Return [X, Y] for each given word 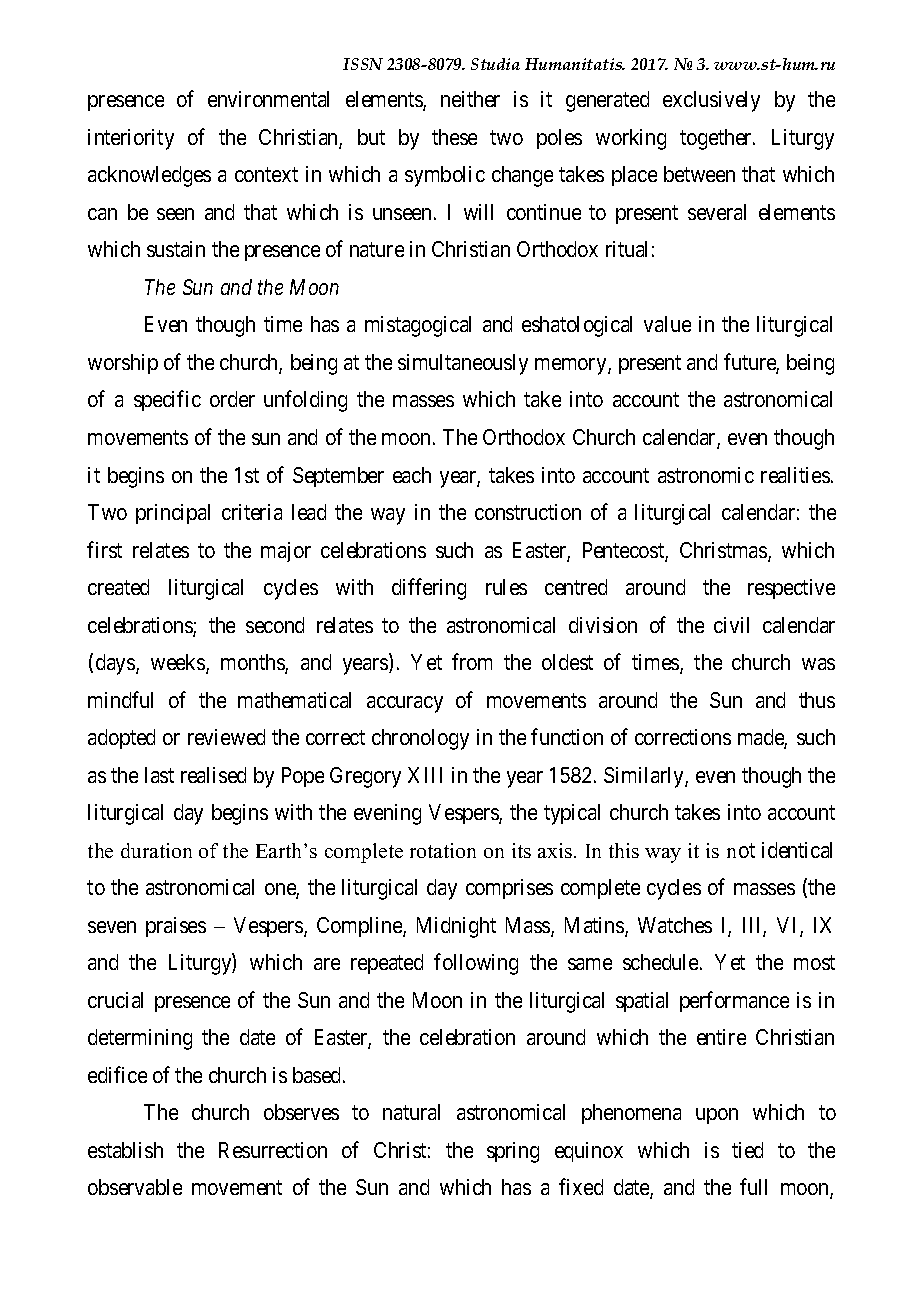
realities [795, 475]
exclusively [711, 101]
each [412, 475]
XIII [425, 775]
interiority [131, 139]
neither [470, 99]
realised [213, 775]
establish [125, 1150]
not [741, 850]
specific [167, 401]
